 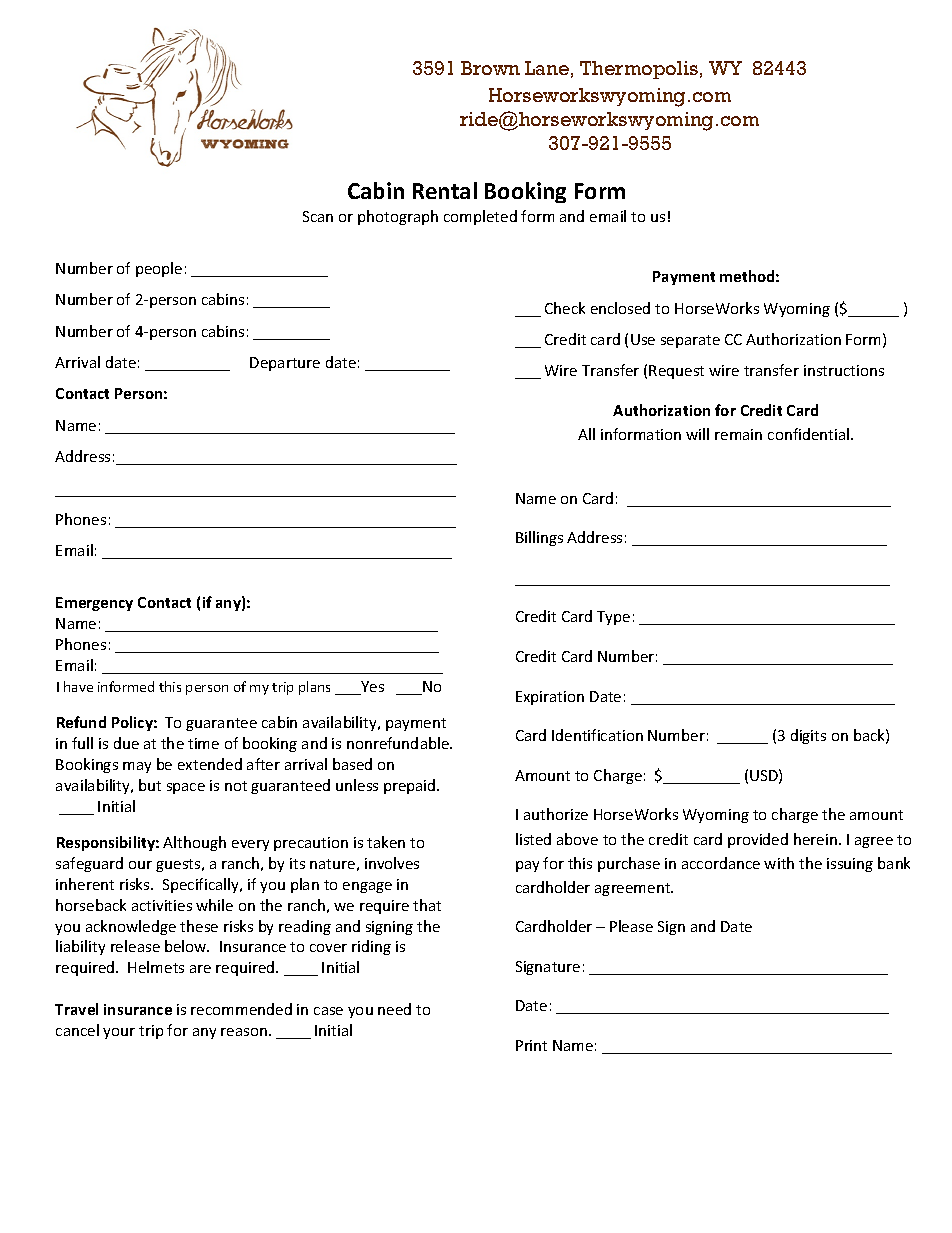 I want to click on listed, so click(x=533, y=839).
